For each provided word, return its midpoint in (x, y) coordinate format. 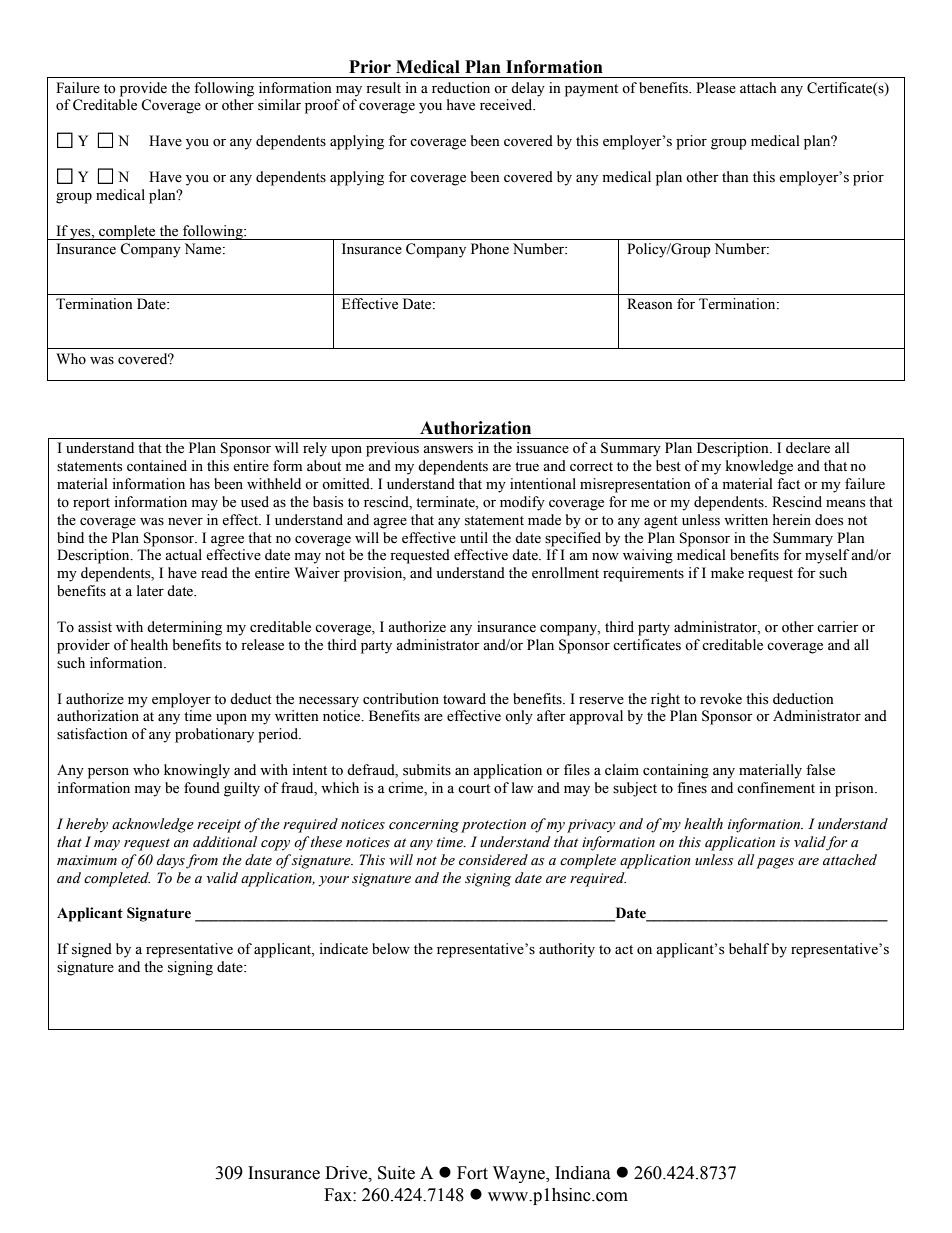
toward (464, 698)
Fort (472, 1173)
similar (279, 105)
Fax (339, 1195)
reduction (461, 88)
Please (716, 88)
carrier (838, 627)
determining (184, 628)
